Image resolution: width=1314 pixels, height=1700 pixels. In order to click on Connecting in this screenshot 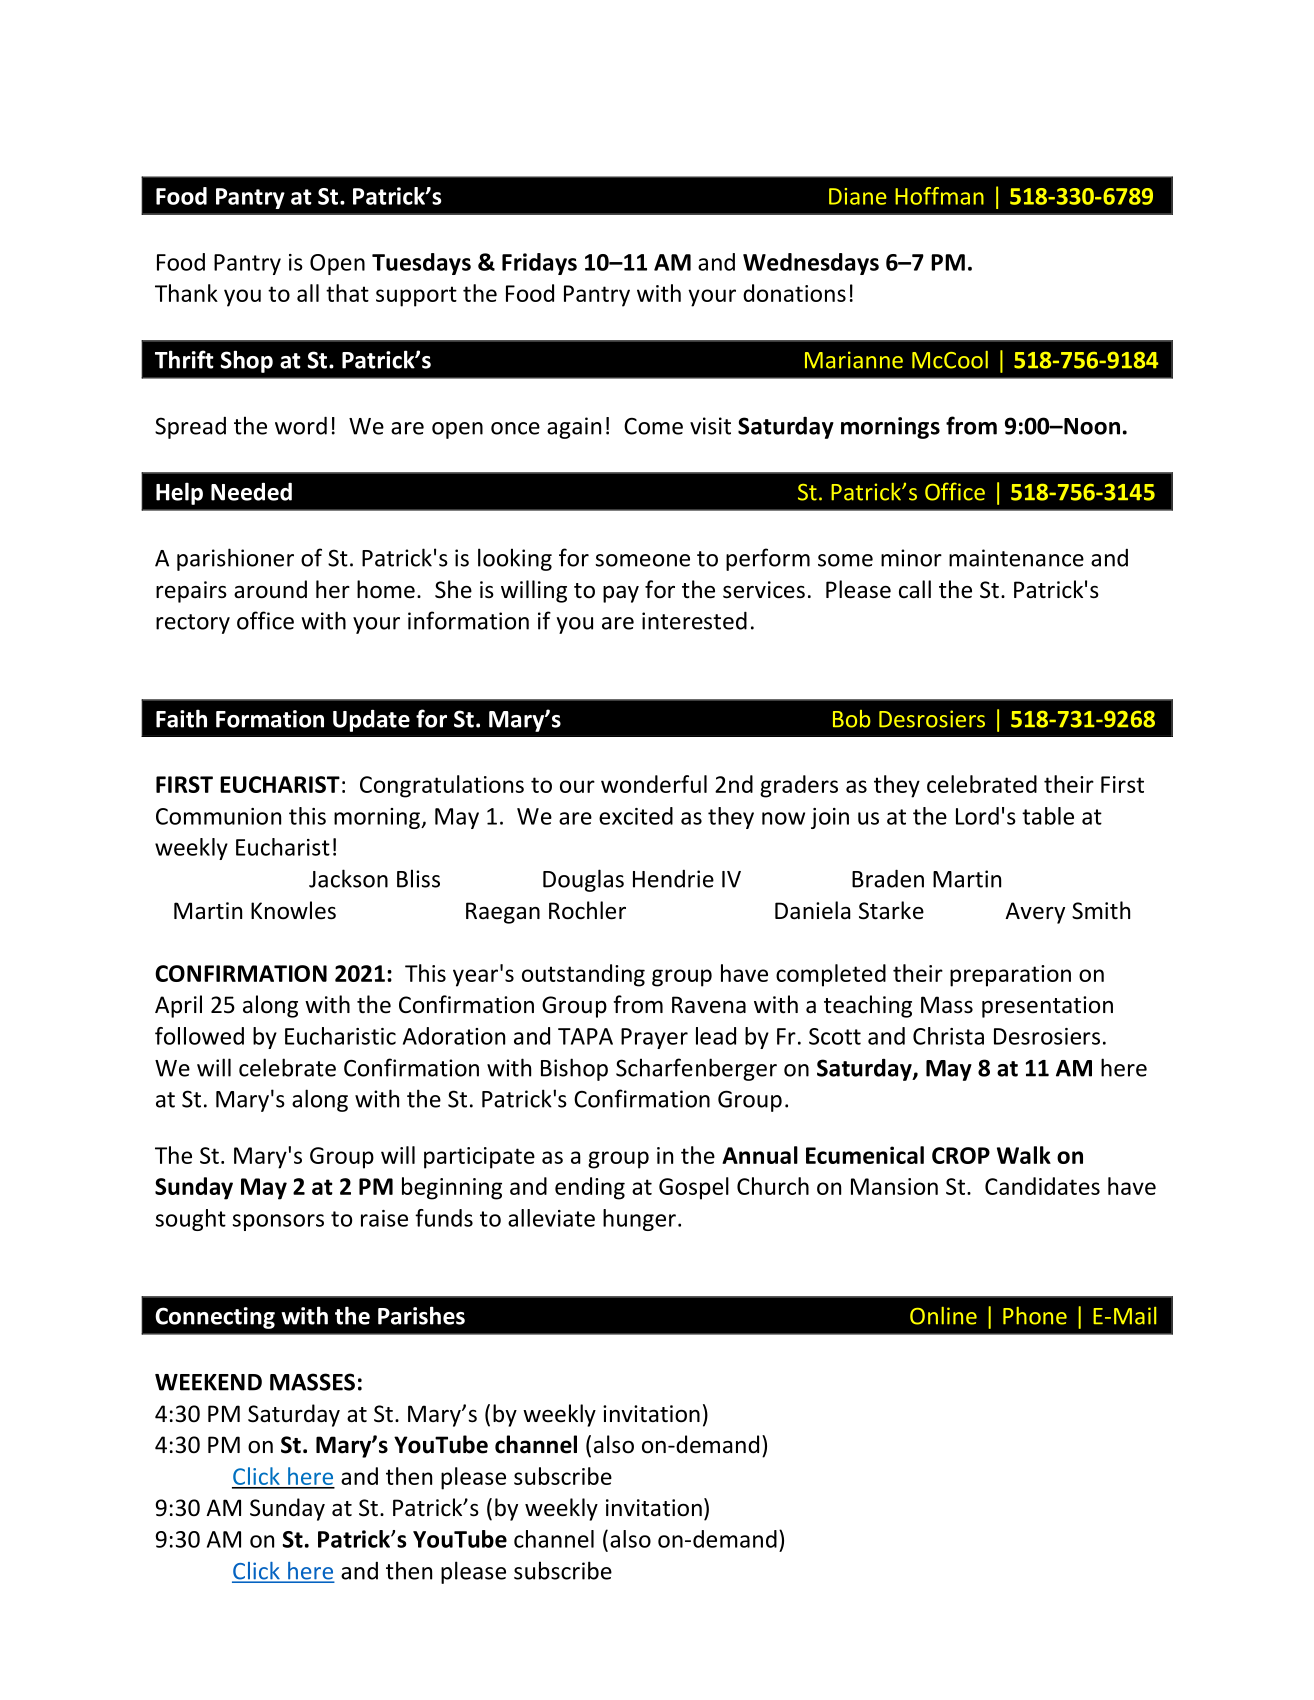, I will do `click(215, 1318)`.
